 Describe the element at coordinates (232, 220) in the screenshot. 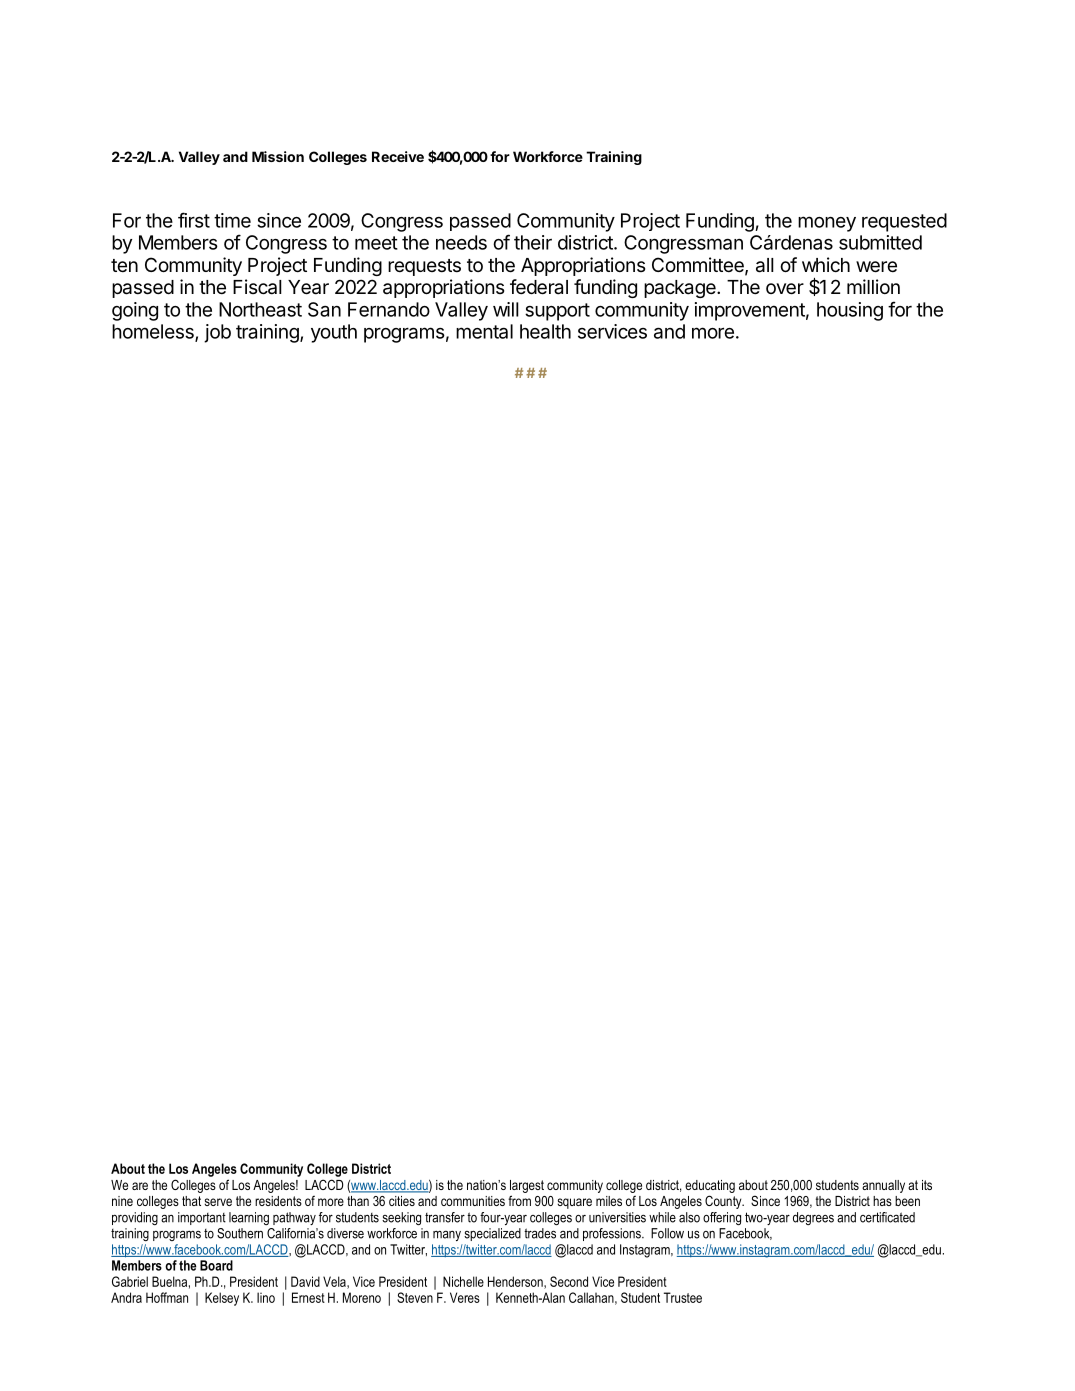

I see `time` at that location.
